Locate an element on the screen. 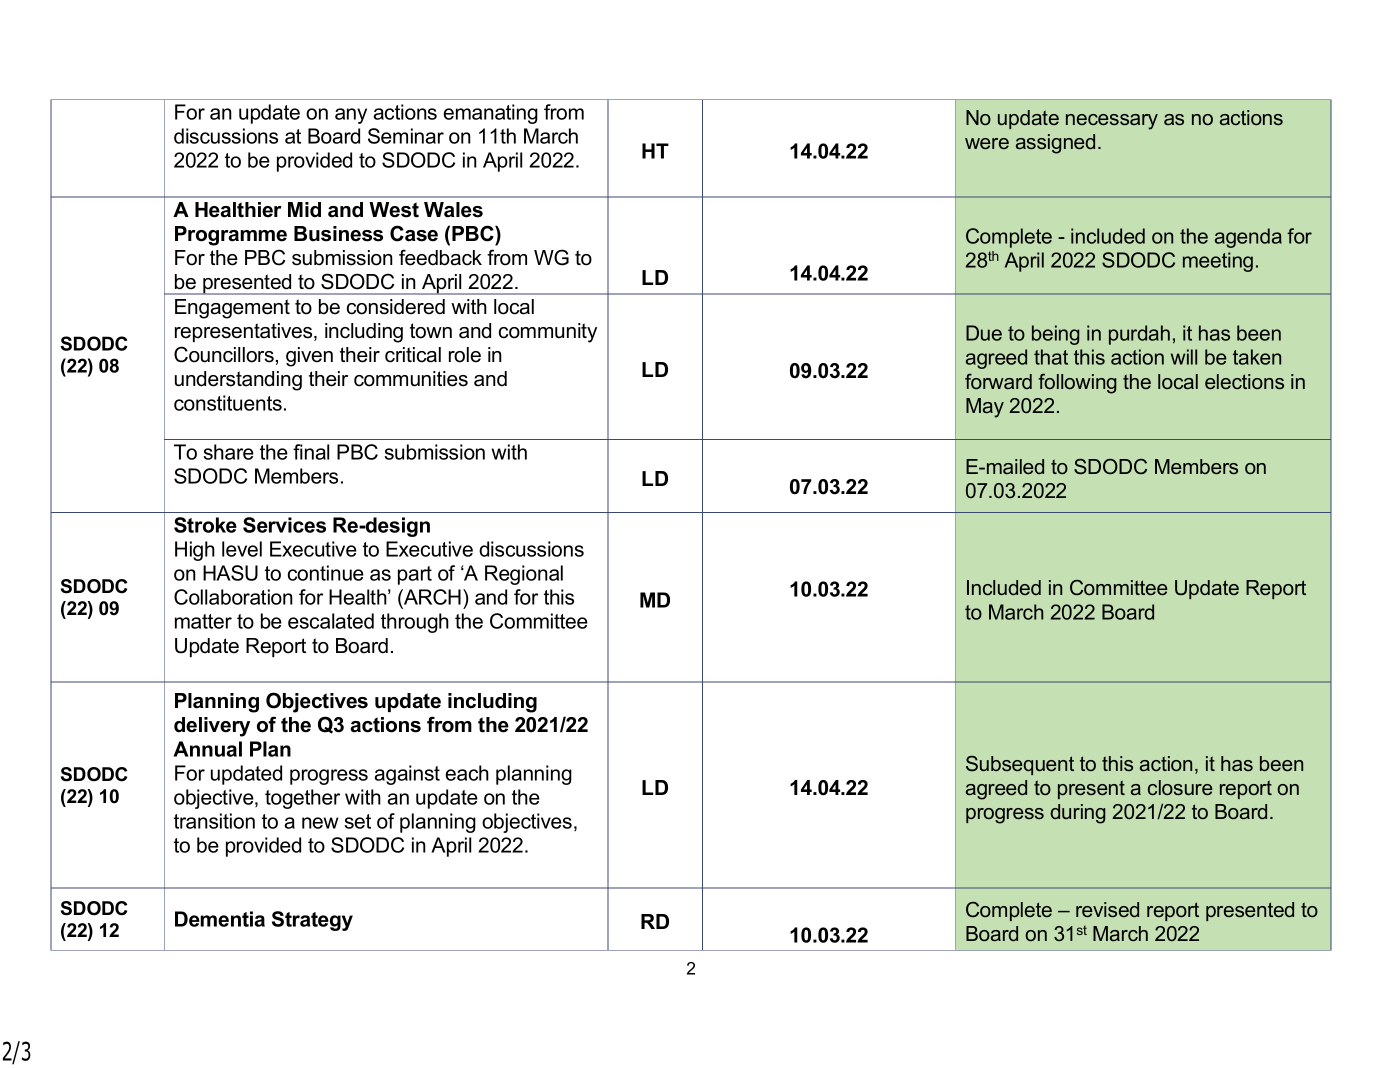 The width and height of the screenshot is (1382, 1068). Services is located at coordinates (284, 525).
